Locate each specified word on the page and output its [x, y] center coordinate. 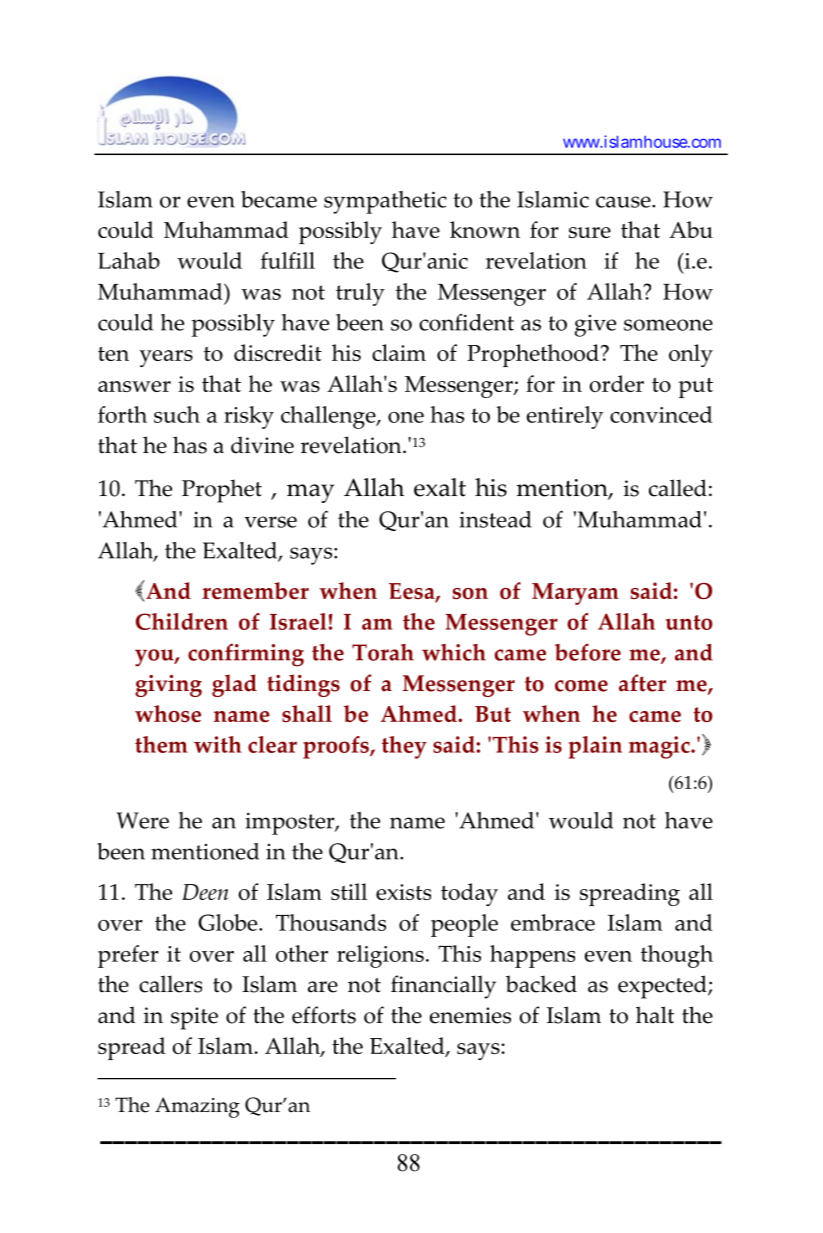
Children [182, 621]
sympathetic [385, 202]
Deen [205, 892]
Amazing [197, 1107]
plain [595, 747]
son [470, 593]
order [616, 383]
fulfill [288, 260]
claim [399, 352]
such [177, 414]
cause [624, 202]
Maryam [575, 594]
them [161, 744]
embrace [553, 922]
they [404, 747]
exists [403, 892]
